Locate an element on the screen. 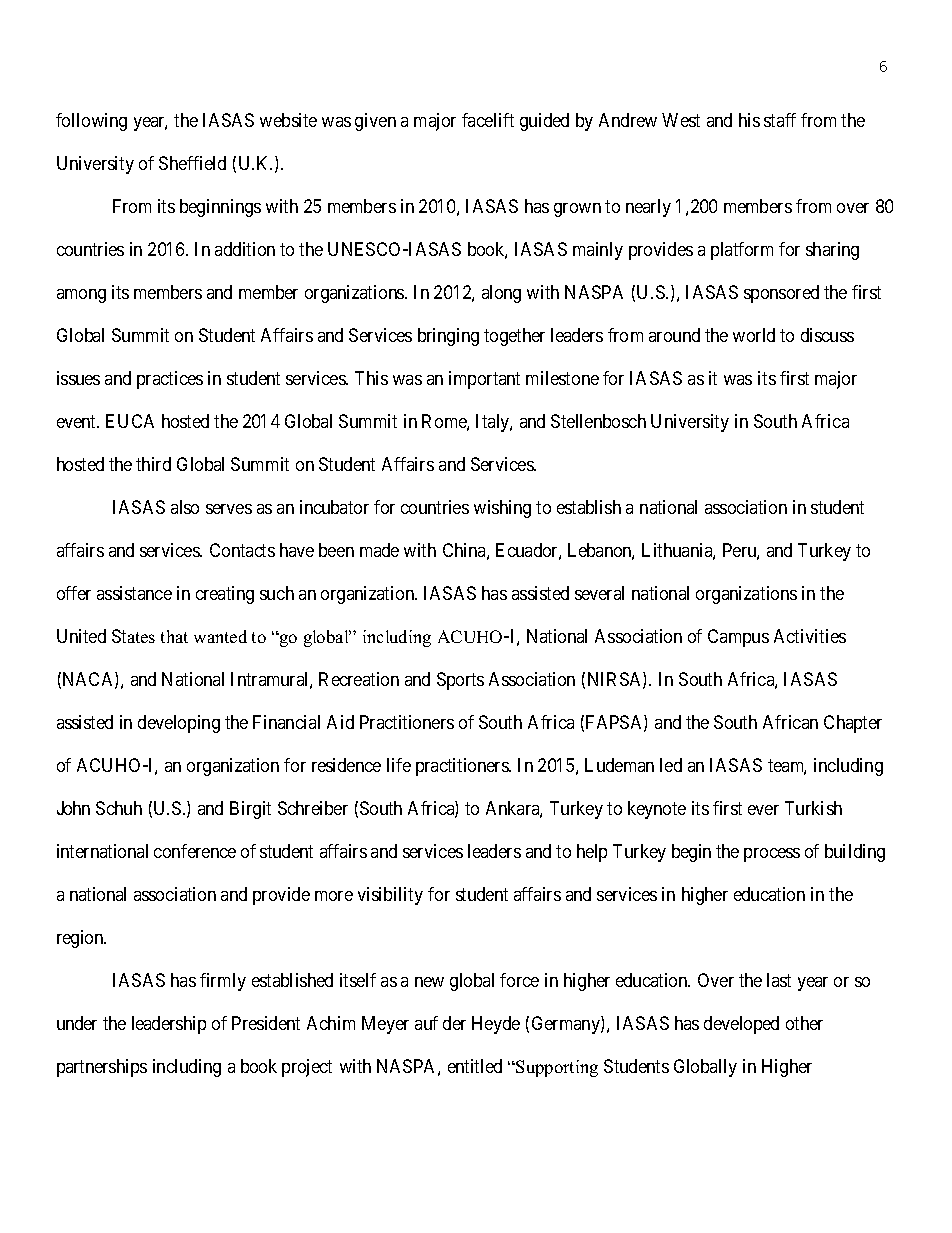  assistance is located at coordinates (134, 593).
